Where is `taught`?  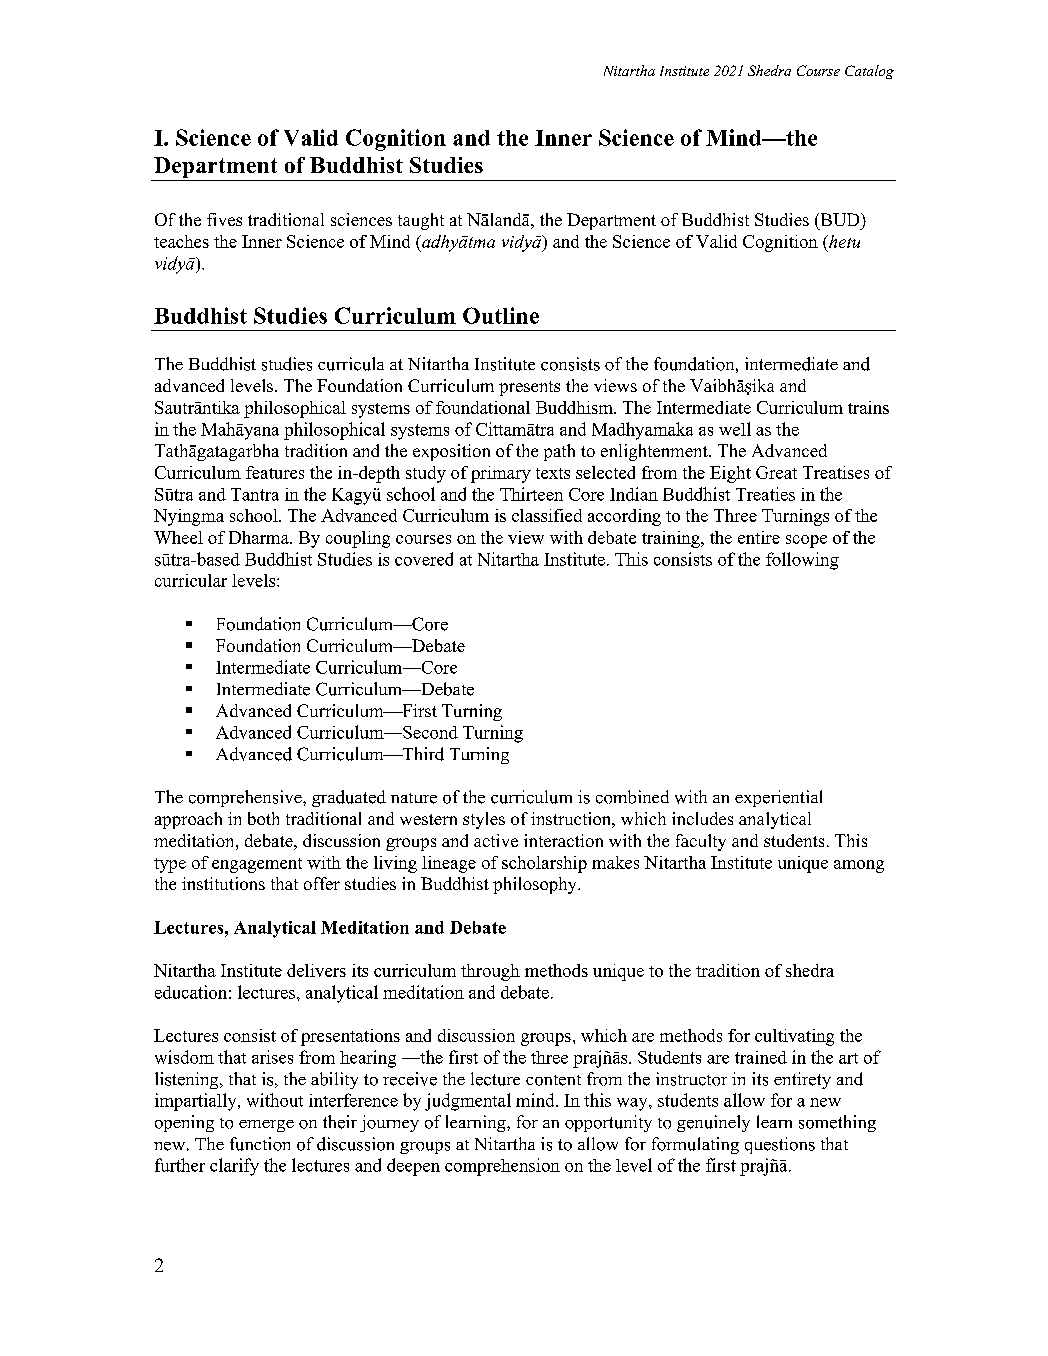 taught is located at coordinates (421, 221).
